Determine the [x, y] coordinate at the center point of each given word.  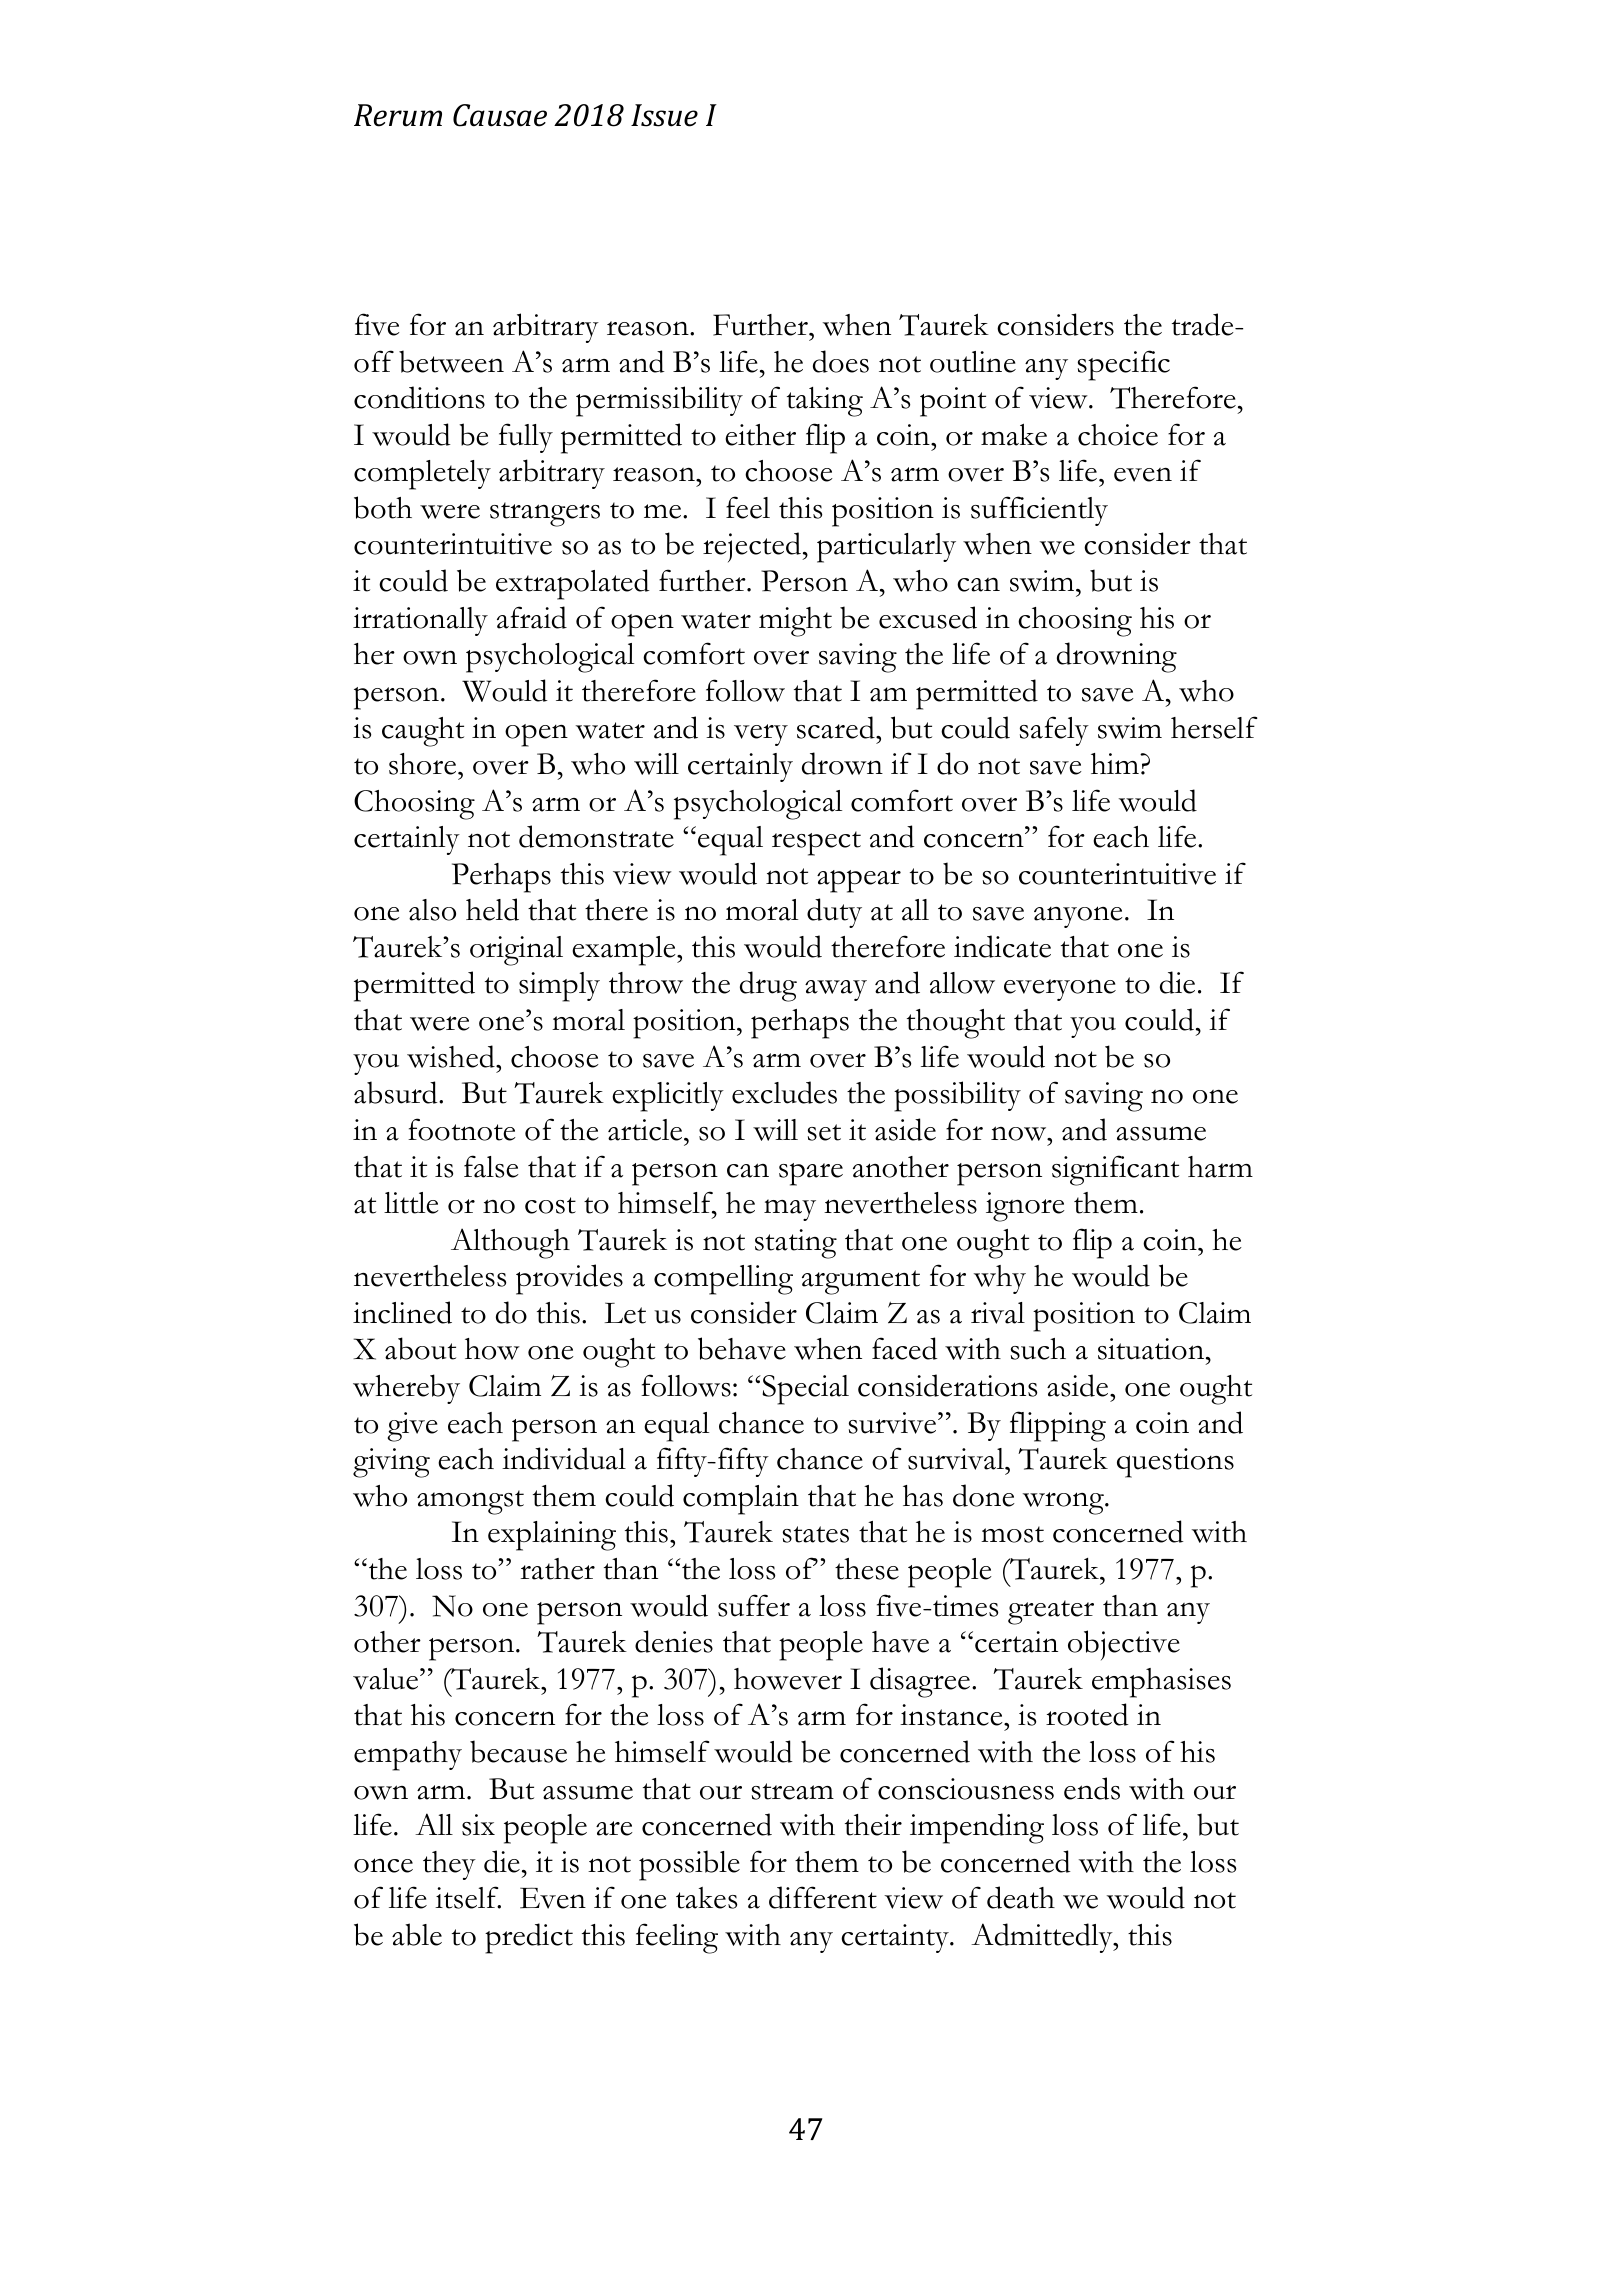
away [836, 990]
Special [804, 1390]
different [823, 1897]
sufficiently [1039, 511]
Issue [664, 115]
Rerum [398, 115]
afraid [532, 617]
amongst [470, 1502]
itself [468, 1897]
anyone [1078, 917]
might [795, 622]
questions [1175, 1463]
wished [452, 1056]
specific [1124, 365]
